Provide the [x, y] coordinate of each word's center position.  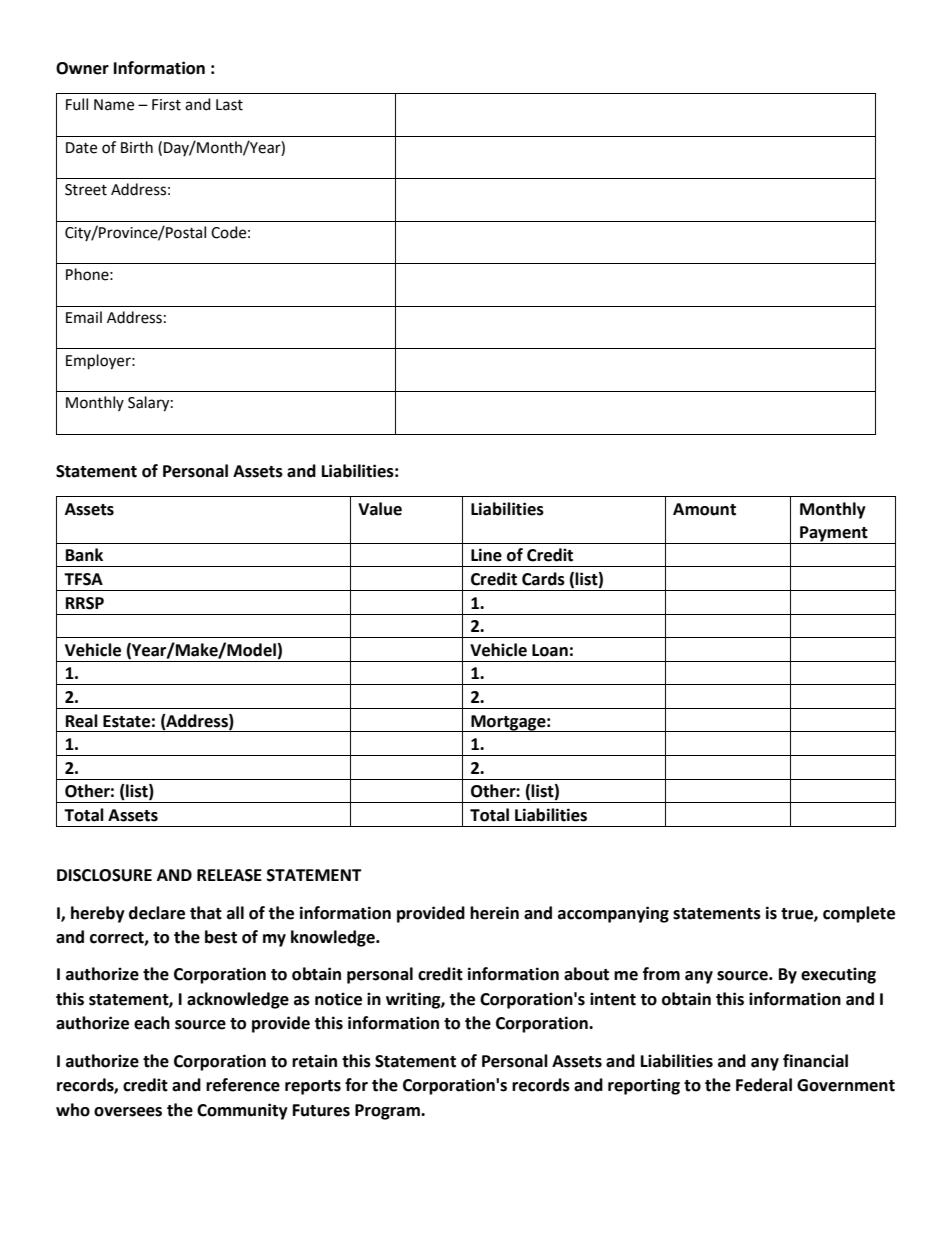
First [166, 105]
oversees [128, 1112]
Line [486, 555]
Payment [834, 535]
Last [229, 105]
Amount [704, 509]
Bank [84, 555]
